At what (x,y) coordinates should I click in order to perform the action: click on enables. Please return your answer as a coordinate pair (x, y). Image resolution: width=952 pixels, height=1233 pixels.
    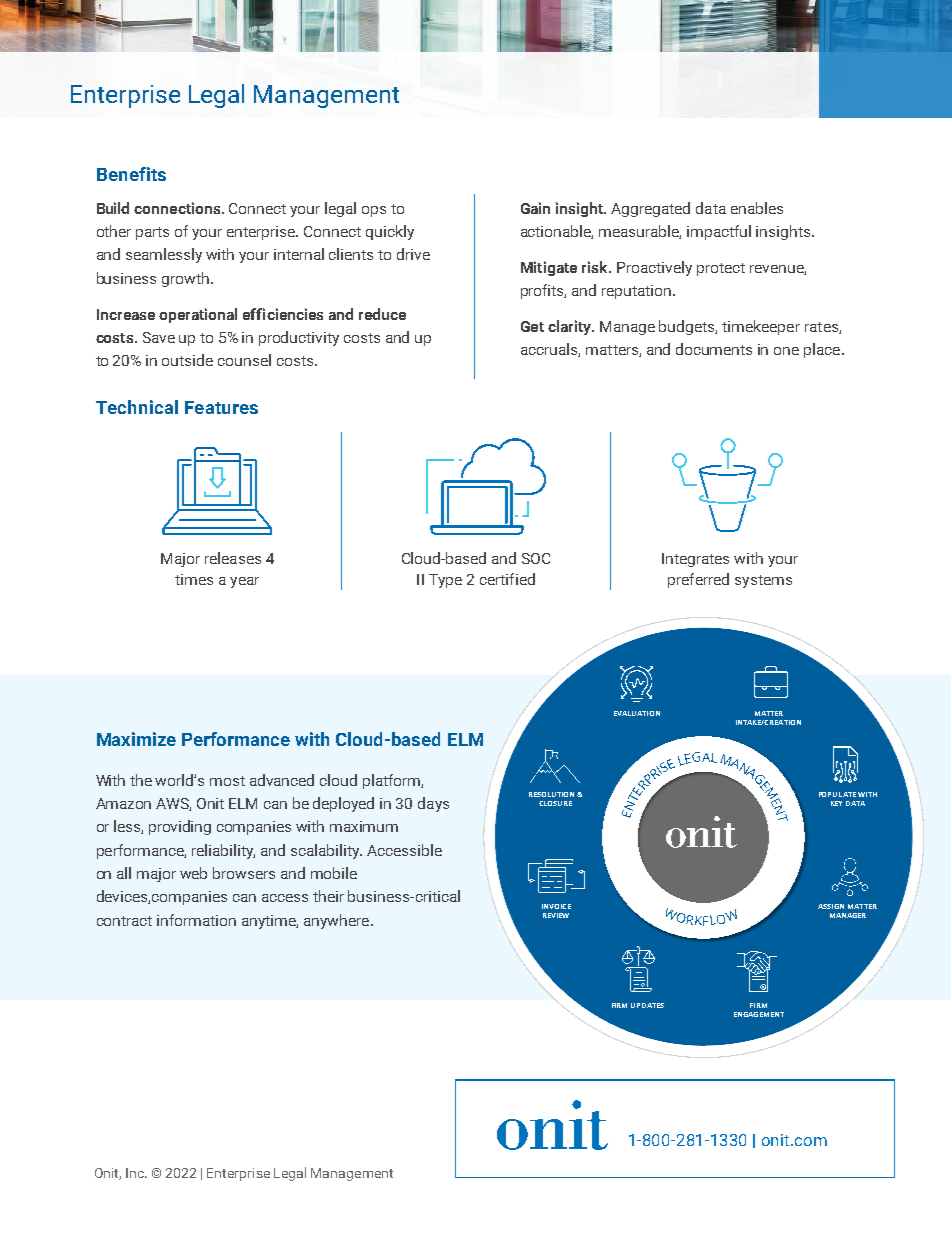
    Looking at the image, I should click on (757, 208).
